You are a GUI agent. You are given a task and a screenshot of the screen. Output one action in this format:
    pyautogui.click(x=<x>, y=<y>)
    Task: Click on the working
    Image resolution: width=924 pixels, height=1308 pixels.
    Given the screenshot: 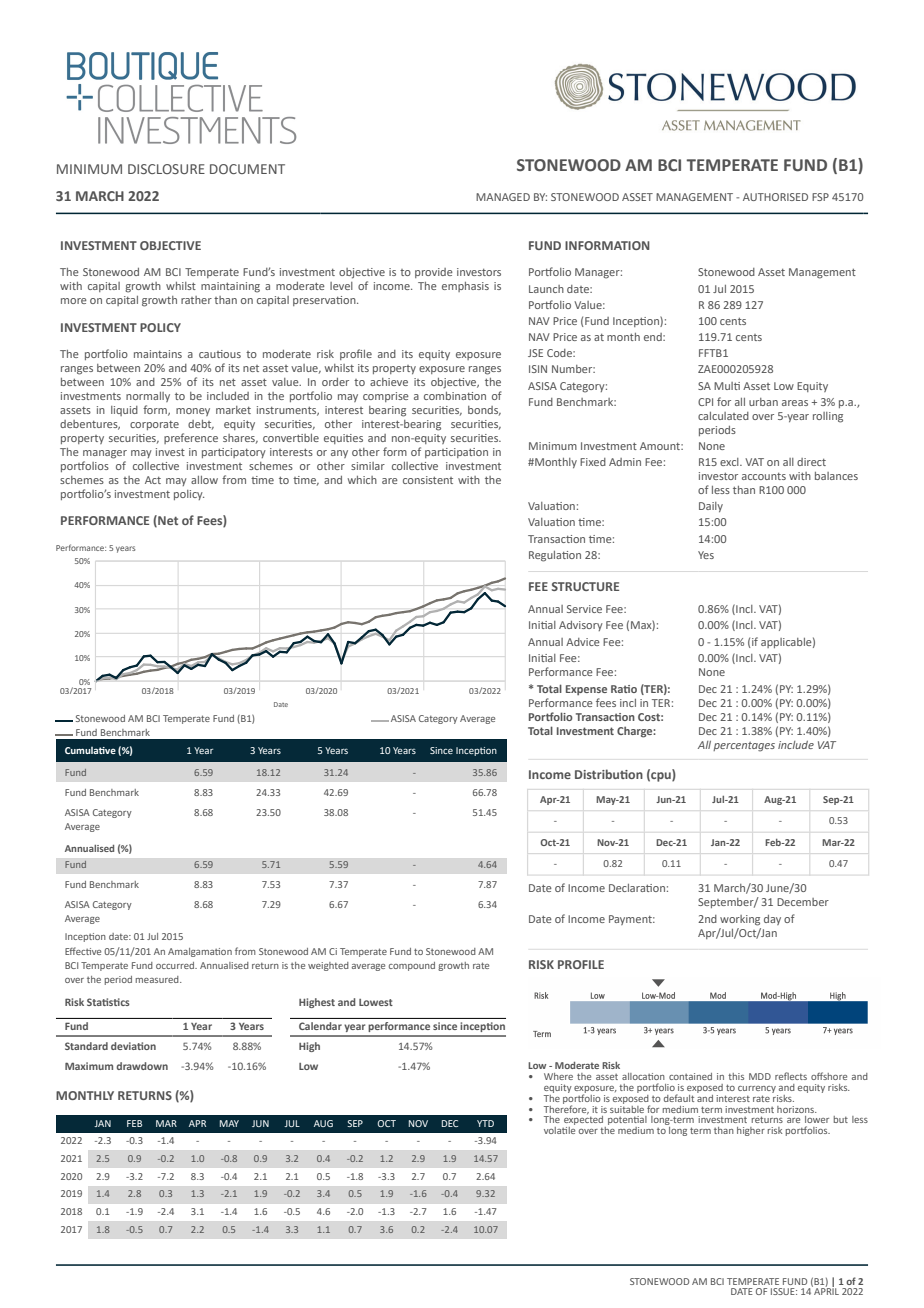 What is the action you would take?
    pyautogui.click(x=740, y=920)
